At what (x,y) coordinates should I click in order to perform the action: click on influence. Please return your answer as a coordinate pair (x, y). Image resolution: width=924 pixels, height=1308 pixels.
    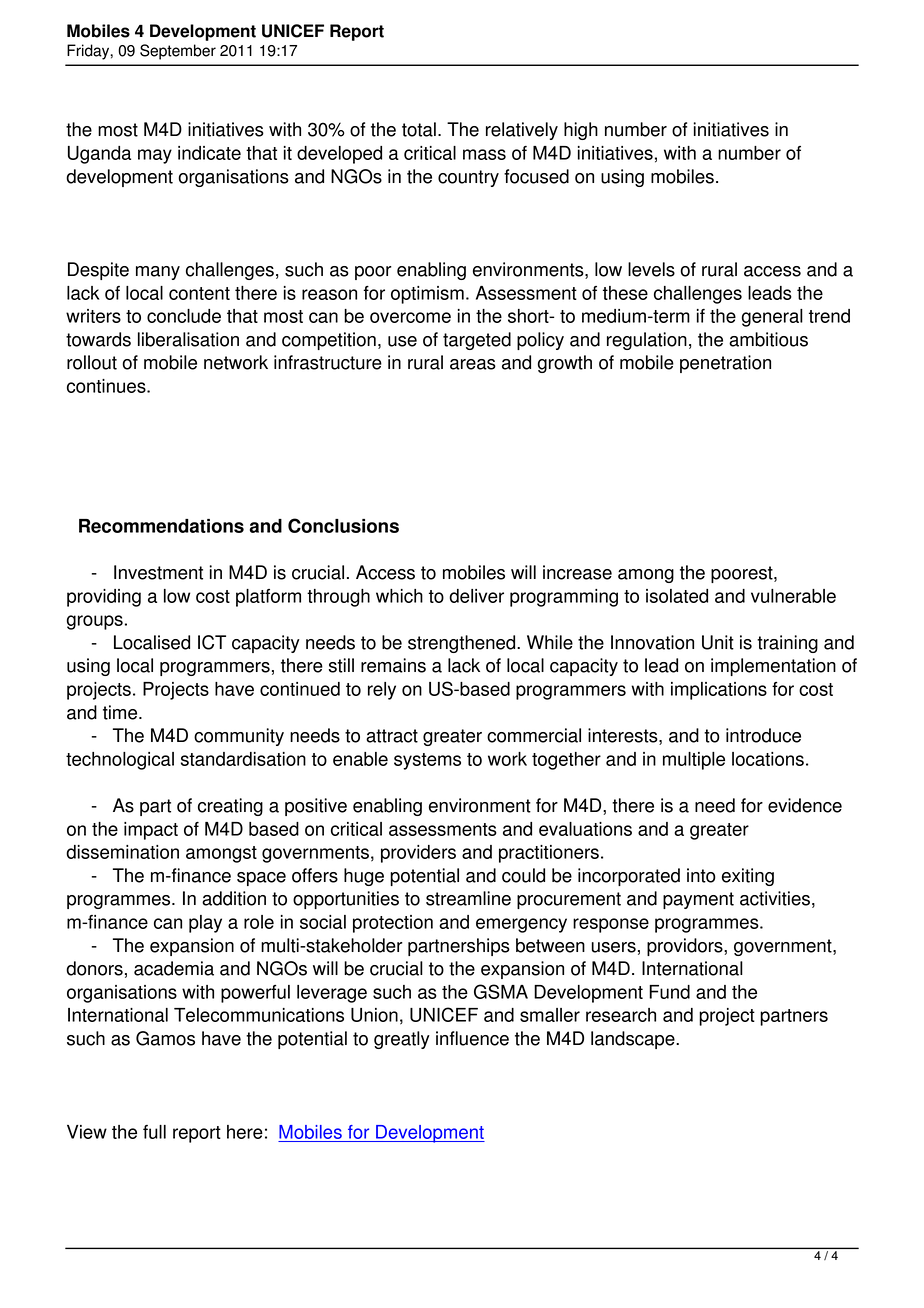
    Looking at the image, I should click on (472, 1038).
